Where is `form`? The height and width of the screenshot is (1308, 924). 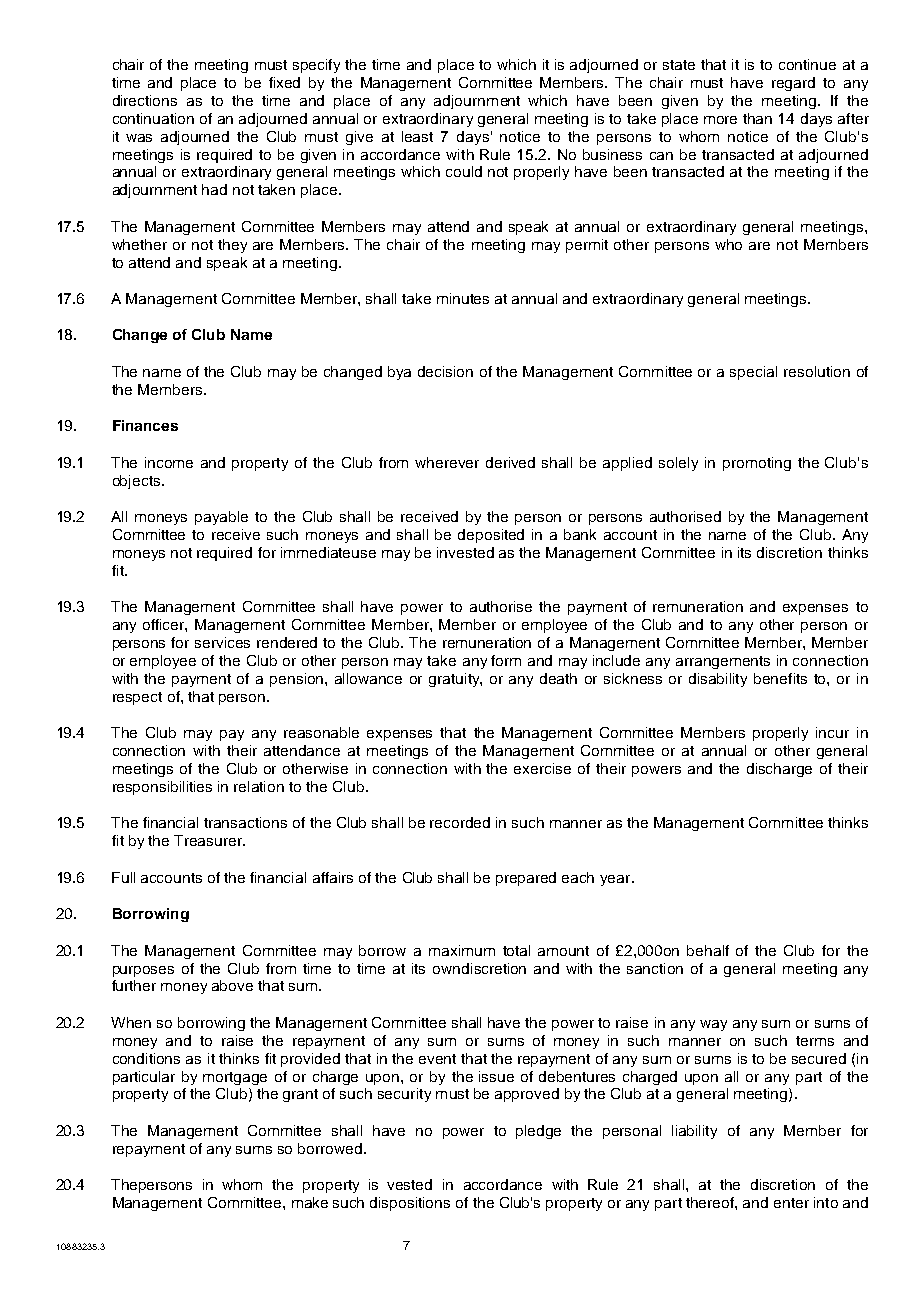 form is located at coordinates (506, 660).
